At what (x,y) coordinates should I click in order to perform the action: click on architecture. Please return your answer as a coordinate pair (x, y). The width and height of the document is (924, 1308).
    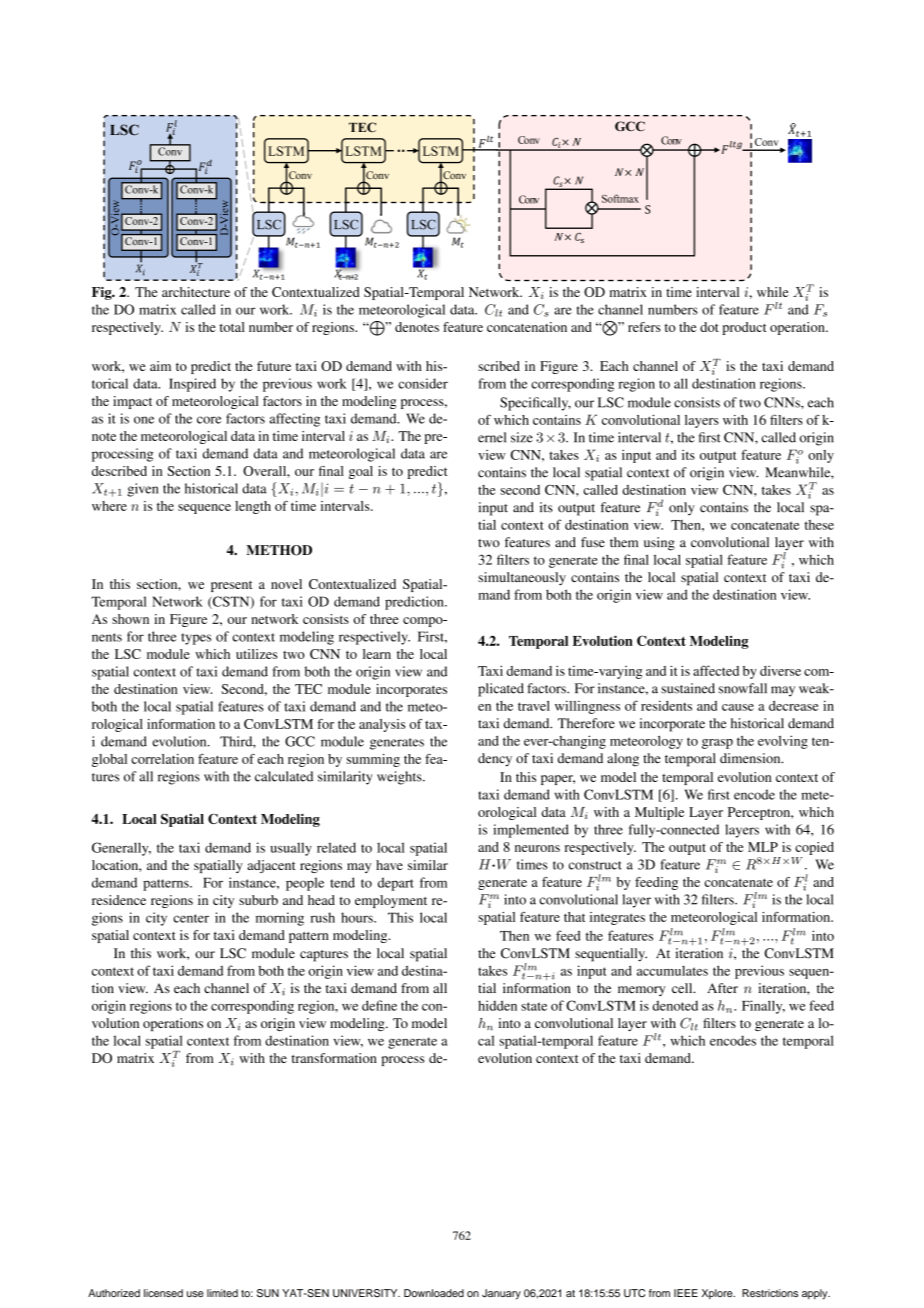
    Looking at the image, I should click on (196, 292).
